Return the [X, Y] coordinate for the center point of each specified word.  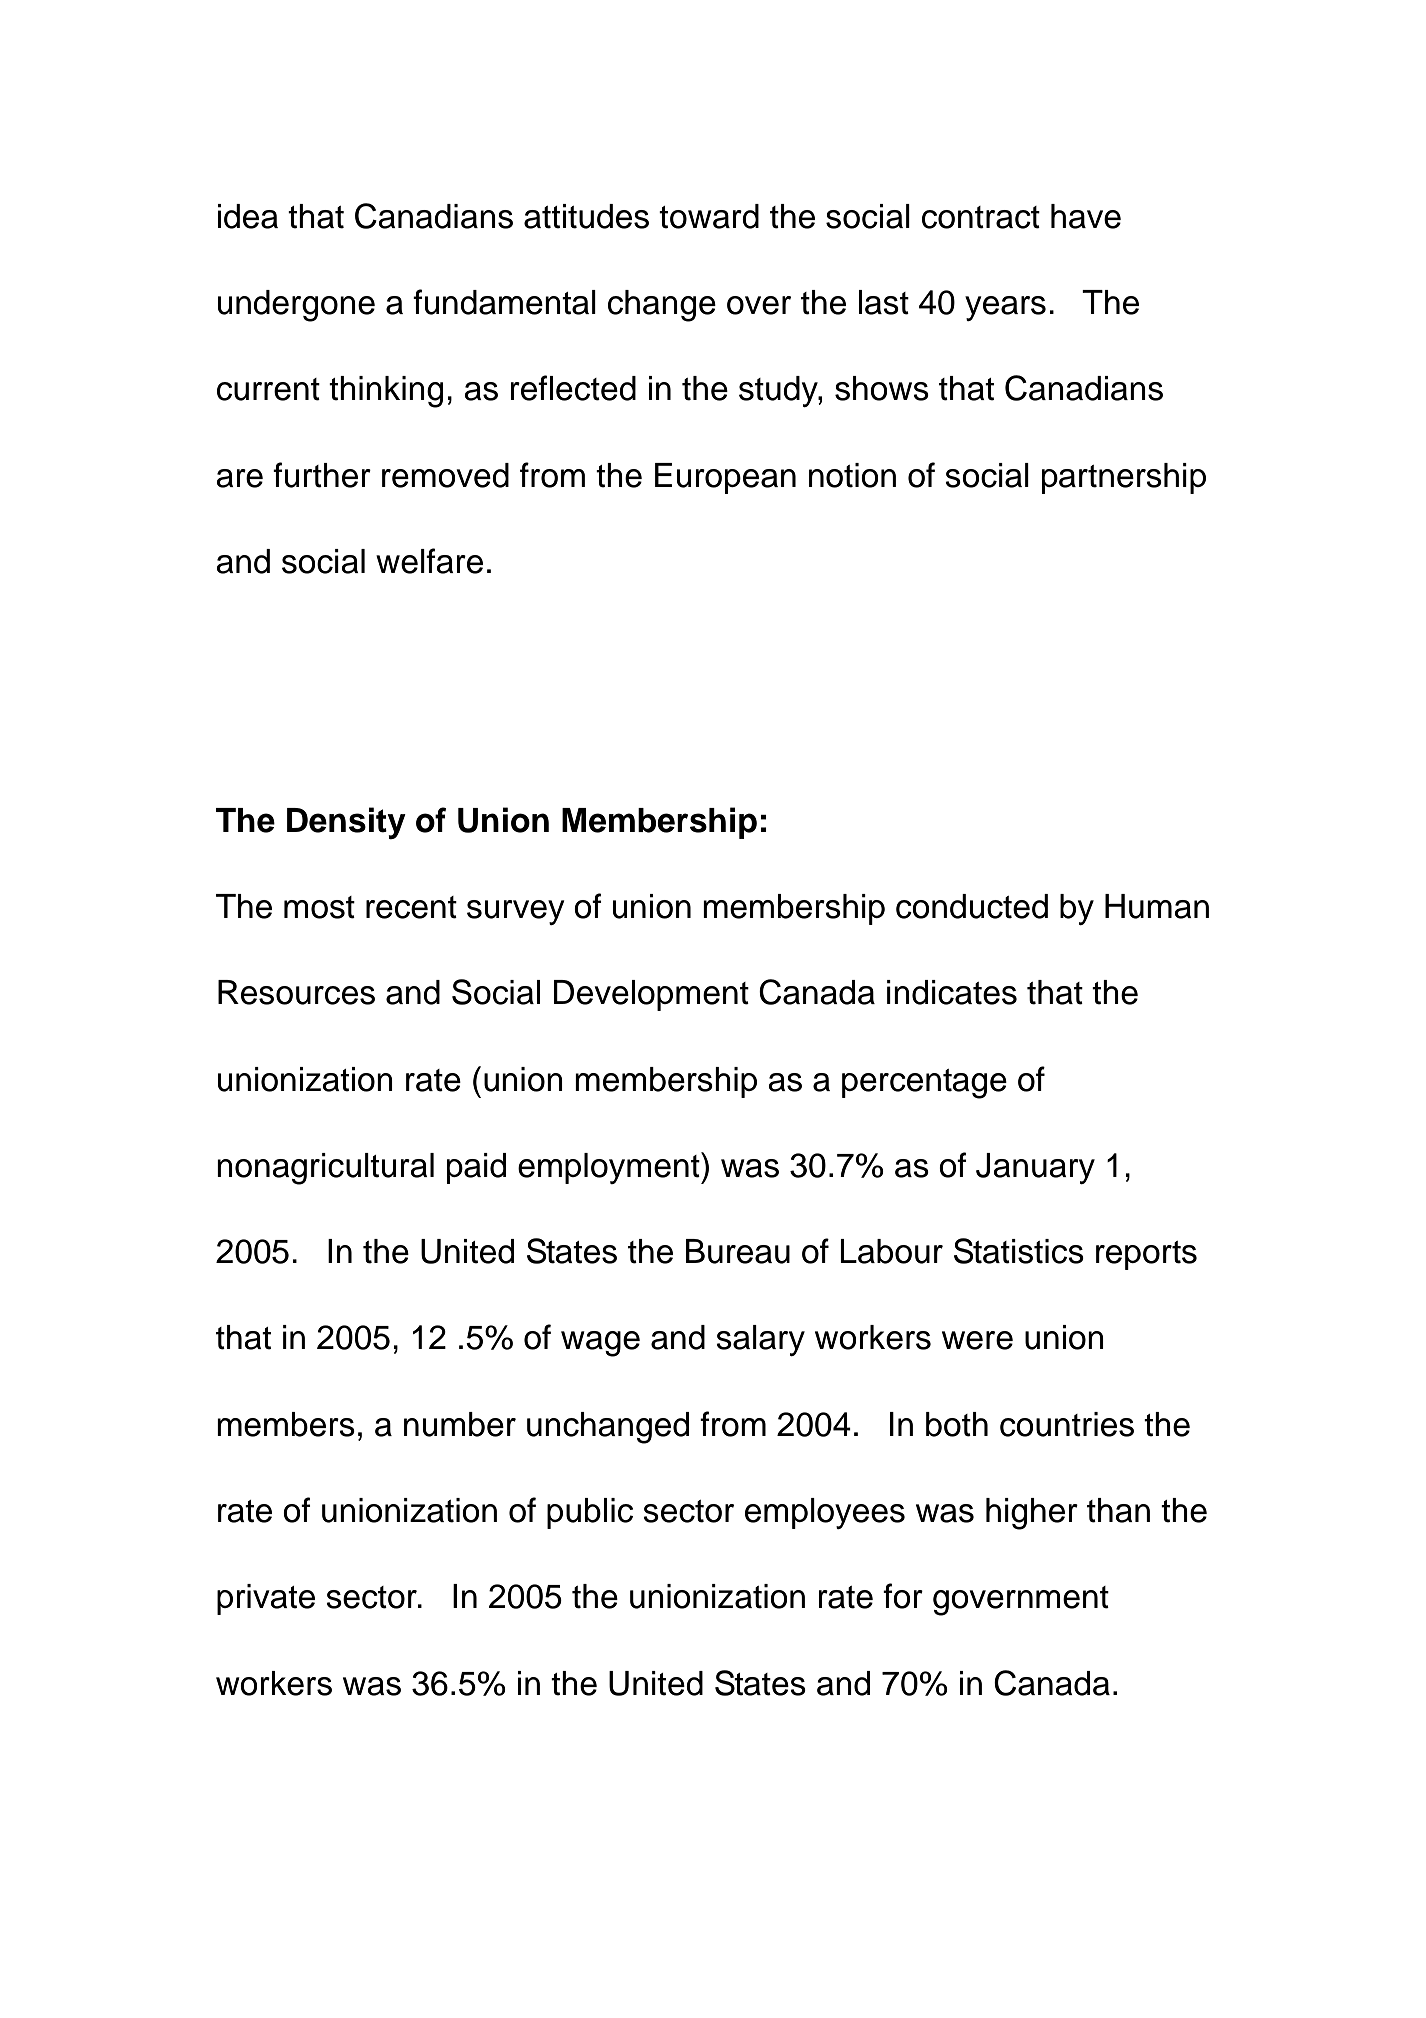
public [590, 1513]
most [319, 907]
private [266, 1599]
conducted [972, 906]
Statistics [1019, 1251]
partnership [1124, 478]
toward [709, 216]
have [1086, 216]
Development [651, 995]
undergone [296, 306]
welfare [429, 561]
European [725, 478]
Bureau [738, 1251]
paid [476, 1168]
